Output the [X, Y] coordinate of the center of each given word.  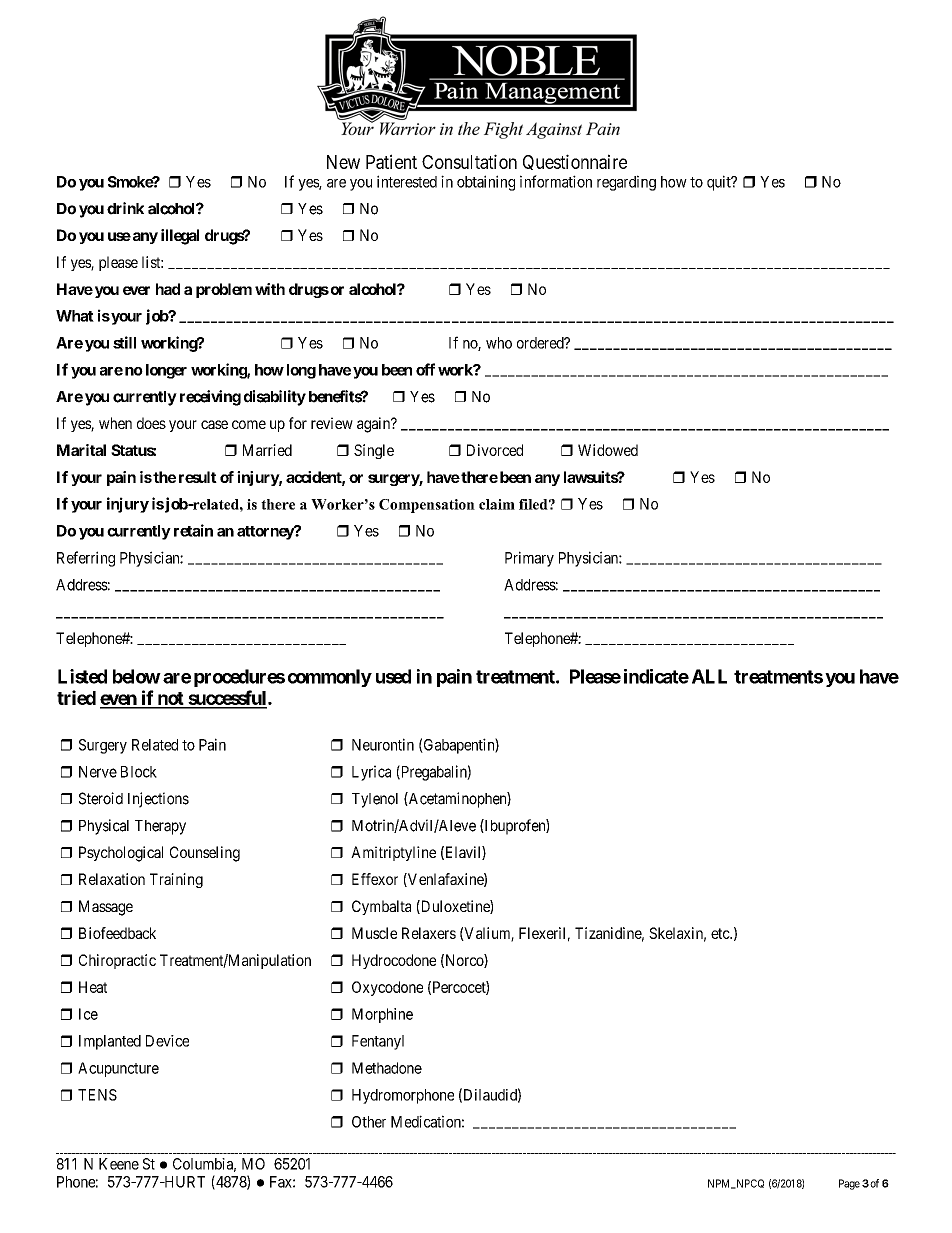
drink [125, 208]
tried [76, 697]
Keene [119, 1164]
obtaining [486, 183]
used [393, 676]
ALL [709, 676]
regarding [626, 183]
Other [369, 1122]
